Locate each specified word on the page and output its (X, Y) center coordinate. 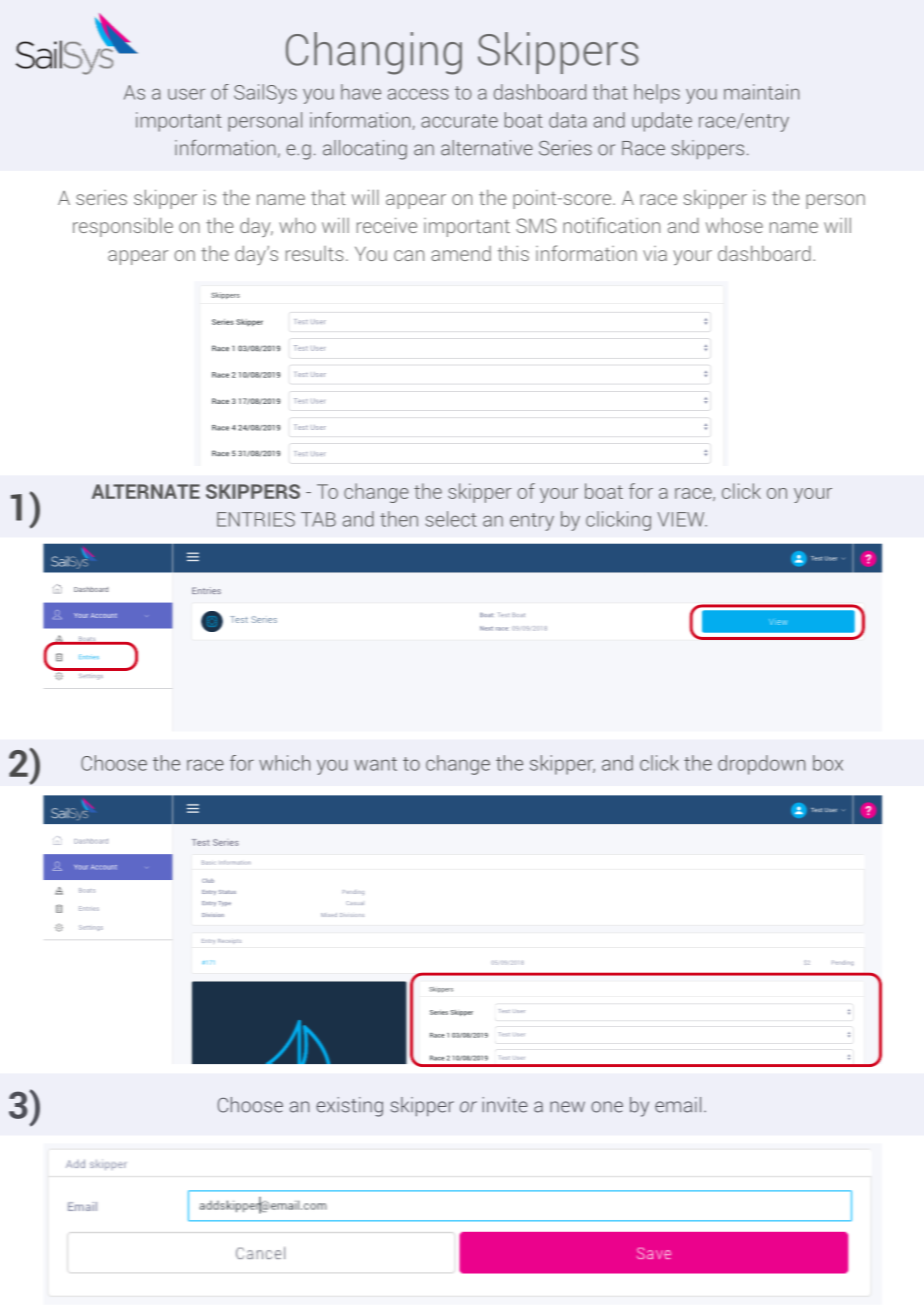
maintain (761, 92)
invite (505, 1105)
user (186, 94)
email (678, 1105)
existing (349, 1107)
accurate (459, 121)
